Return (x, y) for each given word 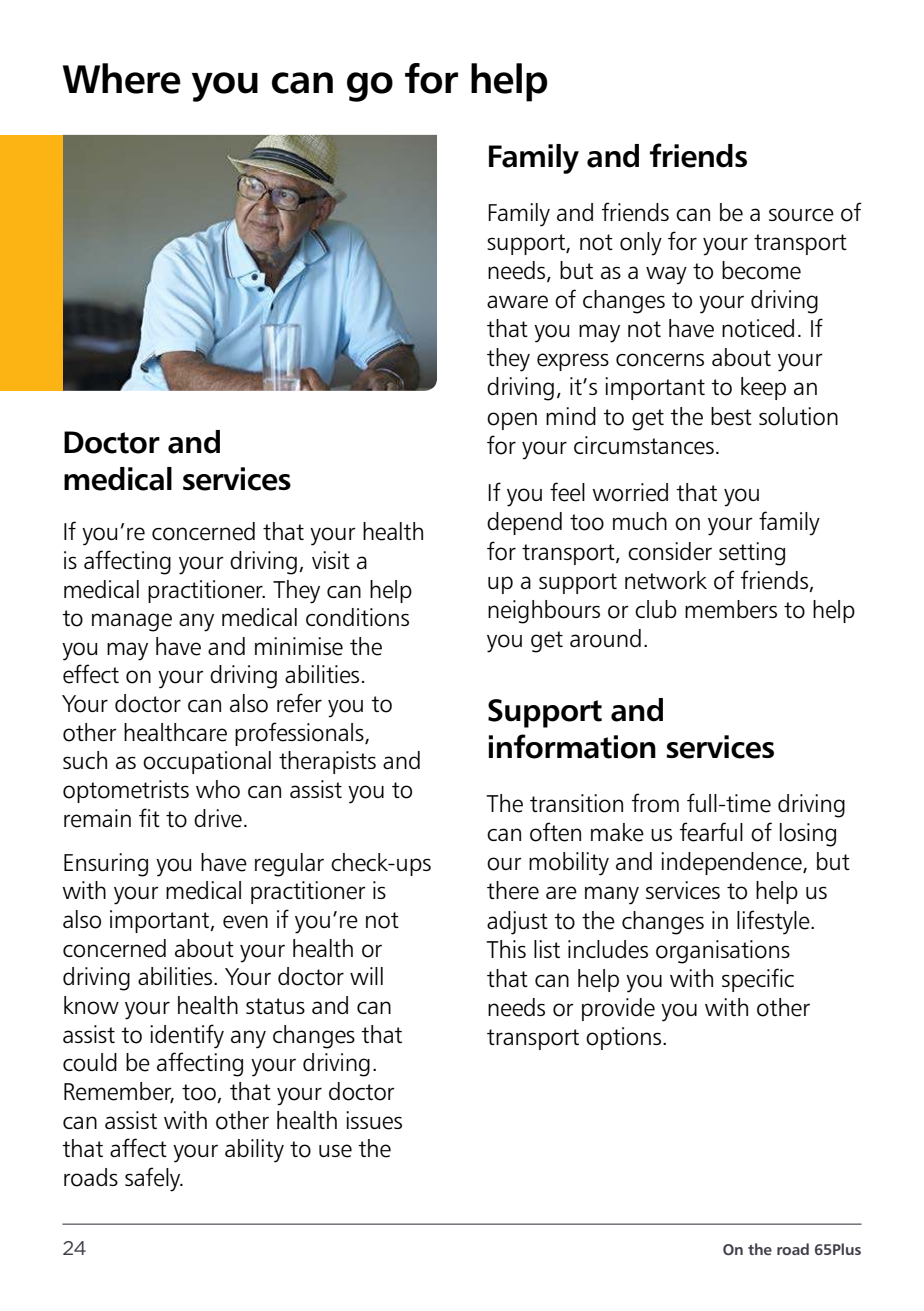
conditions (357, 617)
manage (132, 622)
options (625, 1038)
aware (517, 302)
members (731, 609)
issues (374, 1120)
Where (122, 78)
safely (154, 1179)
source (801, 215)
